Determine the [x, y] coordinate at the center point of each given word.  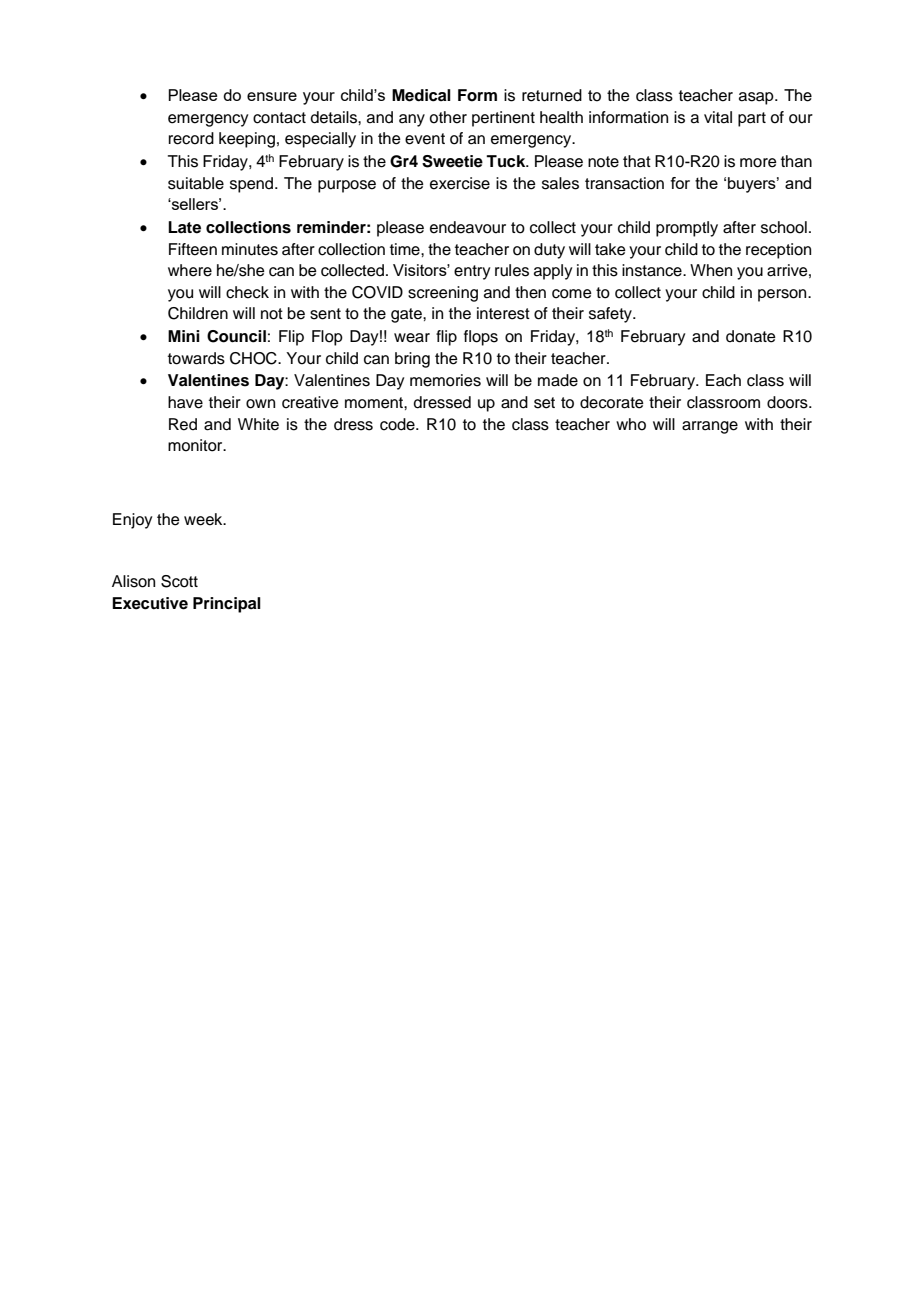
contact [279, 118]
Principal [227, 605]
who [631, 424]
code [398, 424]
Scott [179, 581]
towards [196, 358]
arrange [710, 427]
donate [751, 336]
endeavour [468, 227]
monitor [196, 445]
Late [184, 227]
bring [412, 360]
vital [718, 117]
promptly [687, 229]
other [448, 117]
